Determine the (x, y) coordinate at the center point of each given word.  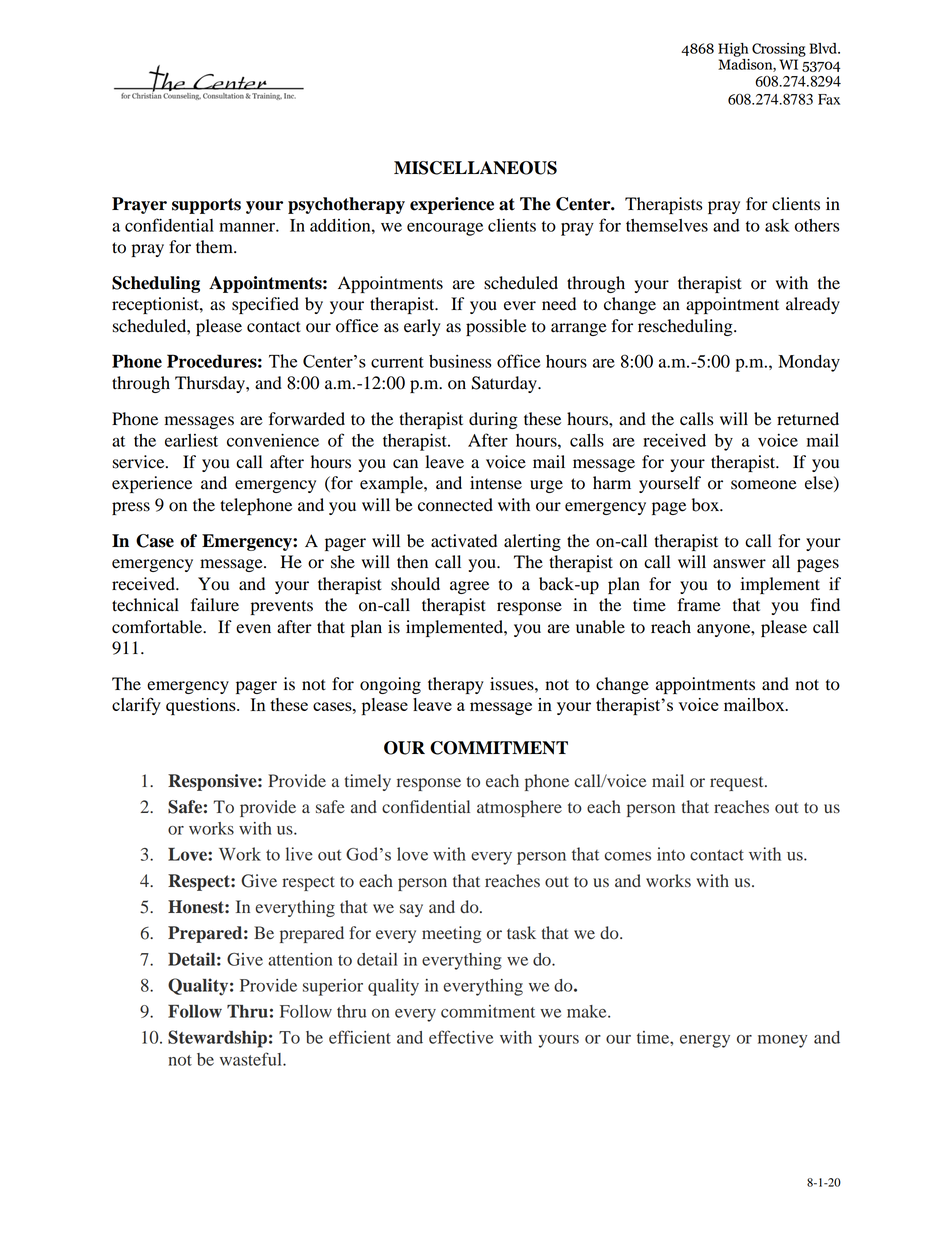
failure (215, 605)
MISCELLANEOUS (475, 168)
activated (464, 541)
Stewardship (217, 1039)
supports (206, 206)
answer (739, 564)
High (733, 50)
